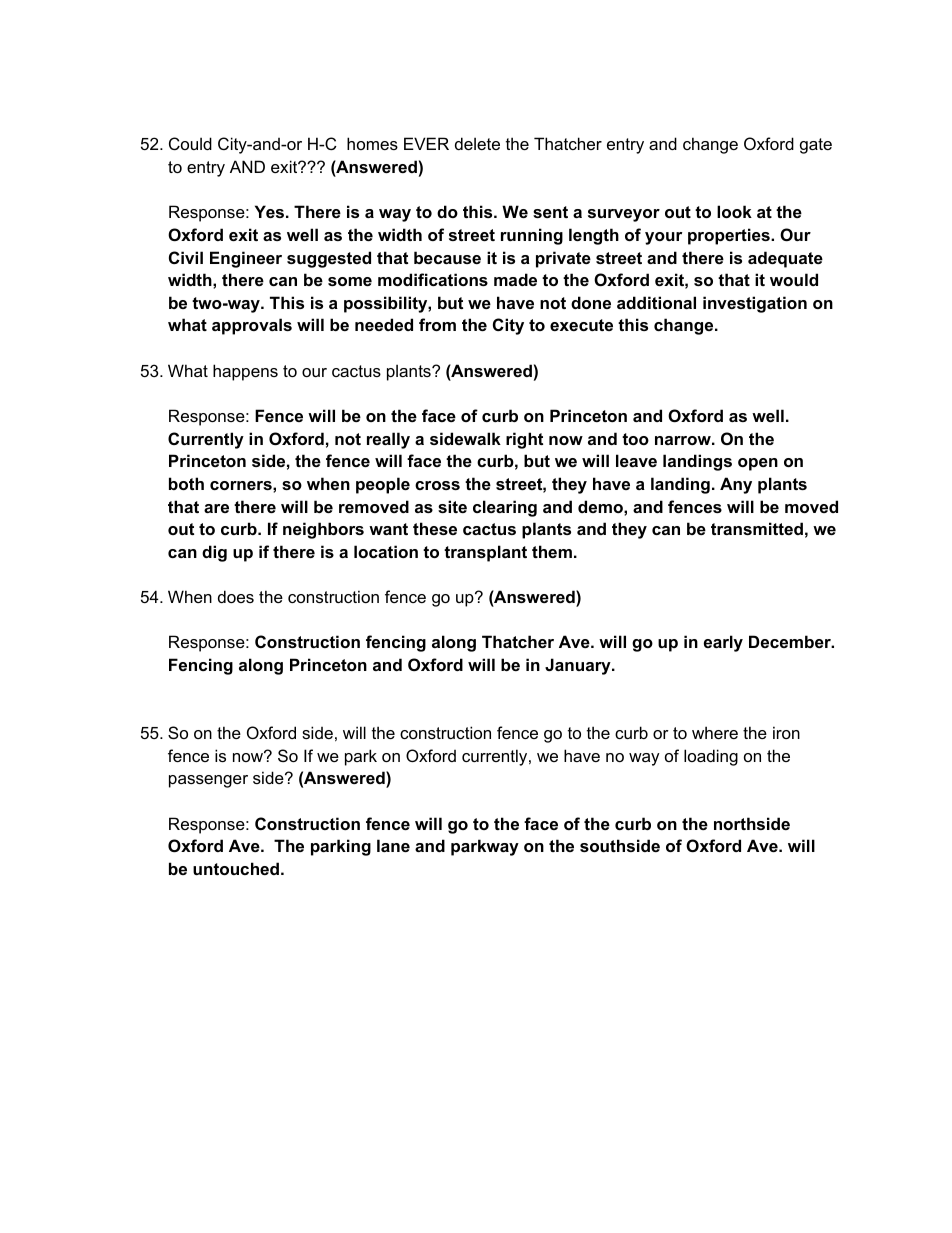 The width and height of the document is (952, 1233). What do you see at coordinates (723, 643) in the document?
I see `early` at bounding box center [723, 643].
